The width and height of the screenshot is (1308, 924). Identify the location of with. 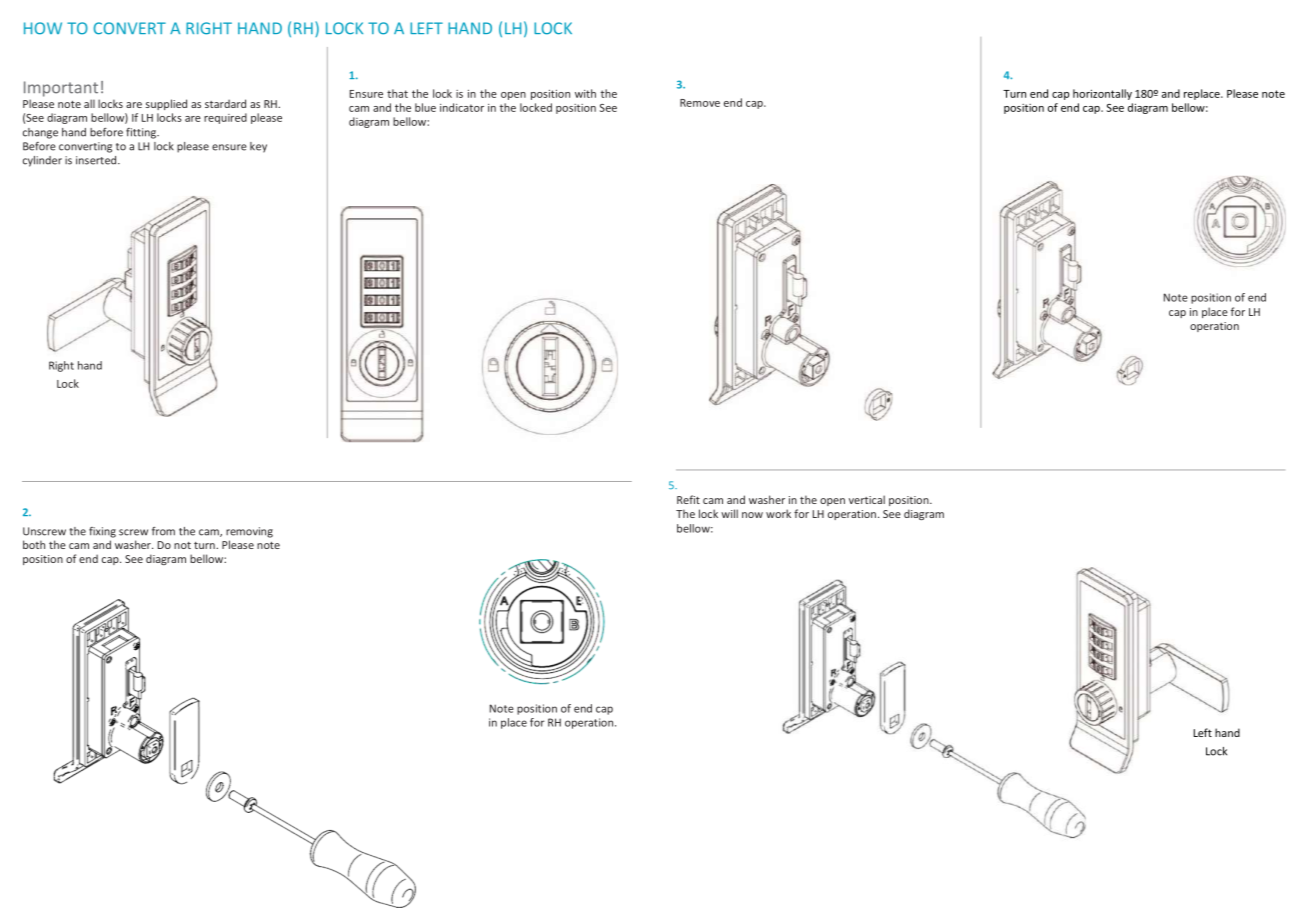
(585, 93).
